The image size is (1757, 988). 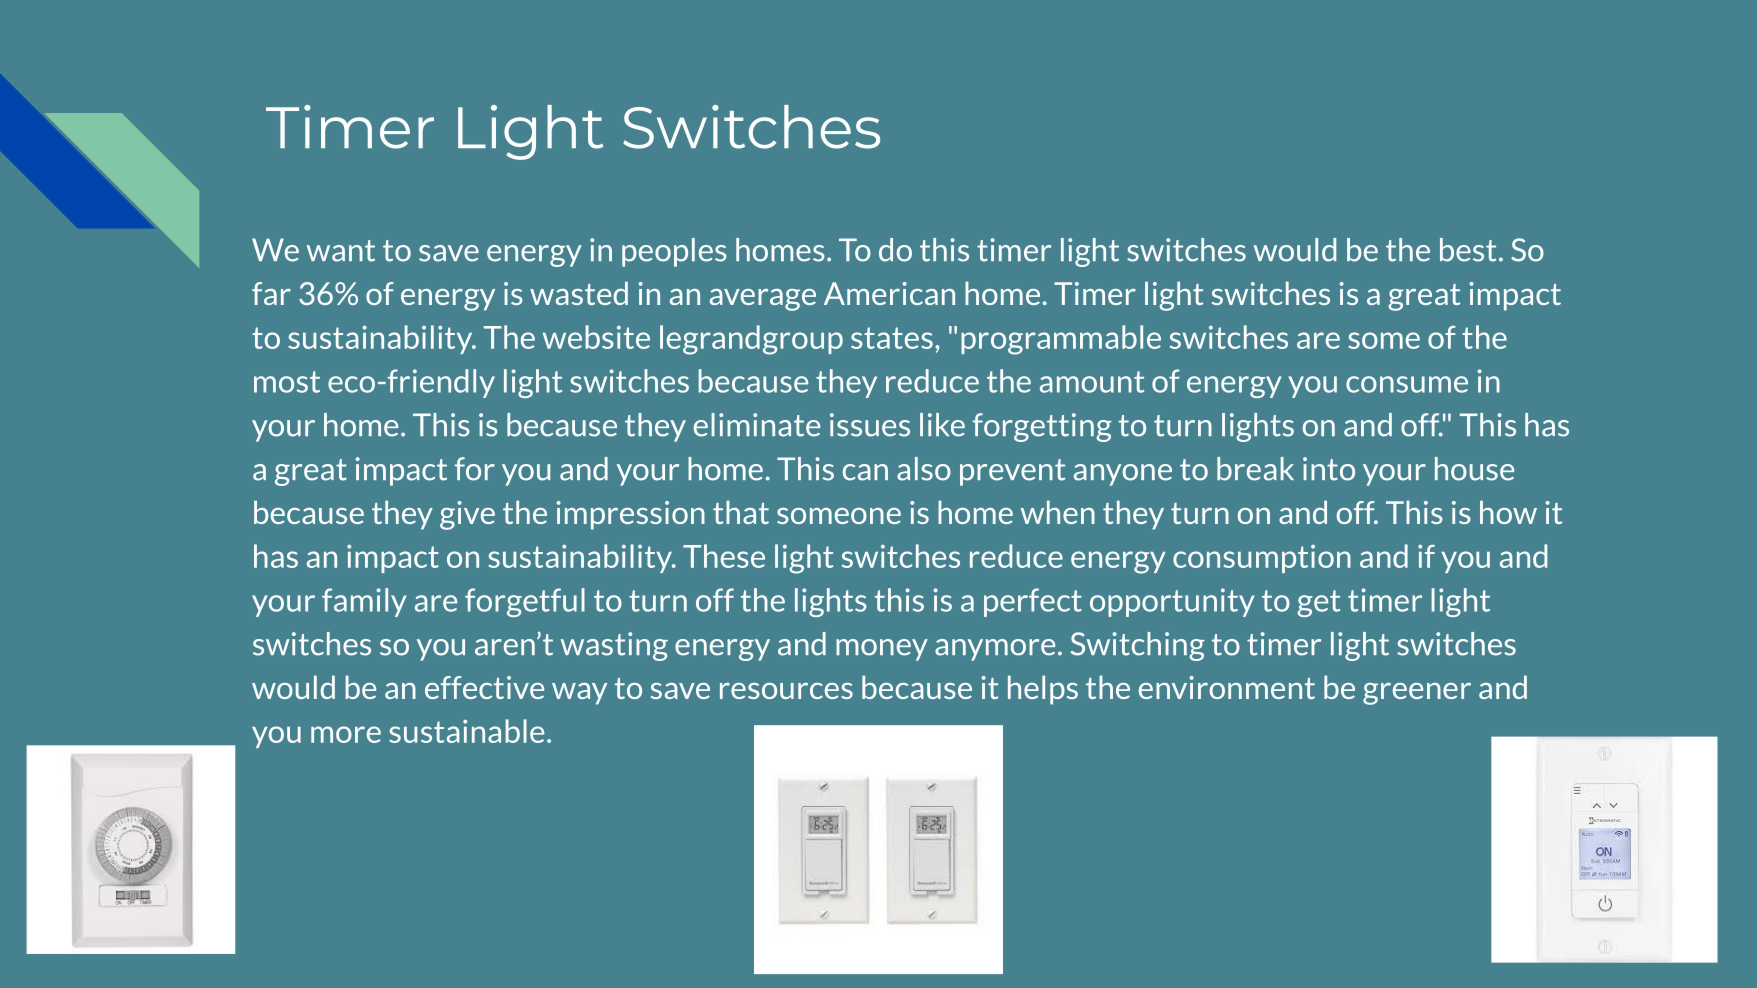 What do you see at coordinates (1407, 384) in the screenshot?
I see `consume` at bounding box center [1407, 384].
